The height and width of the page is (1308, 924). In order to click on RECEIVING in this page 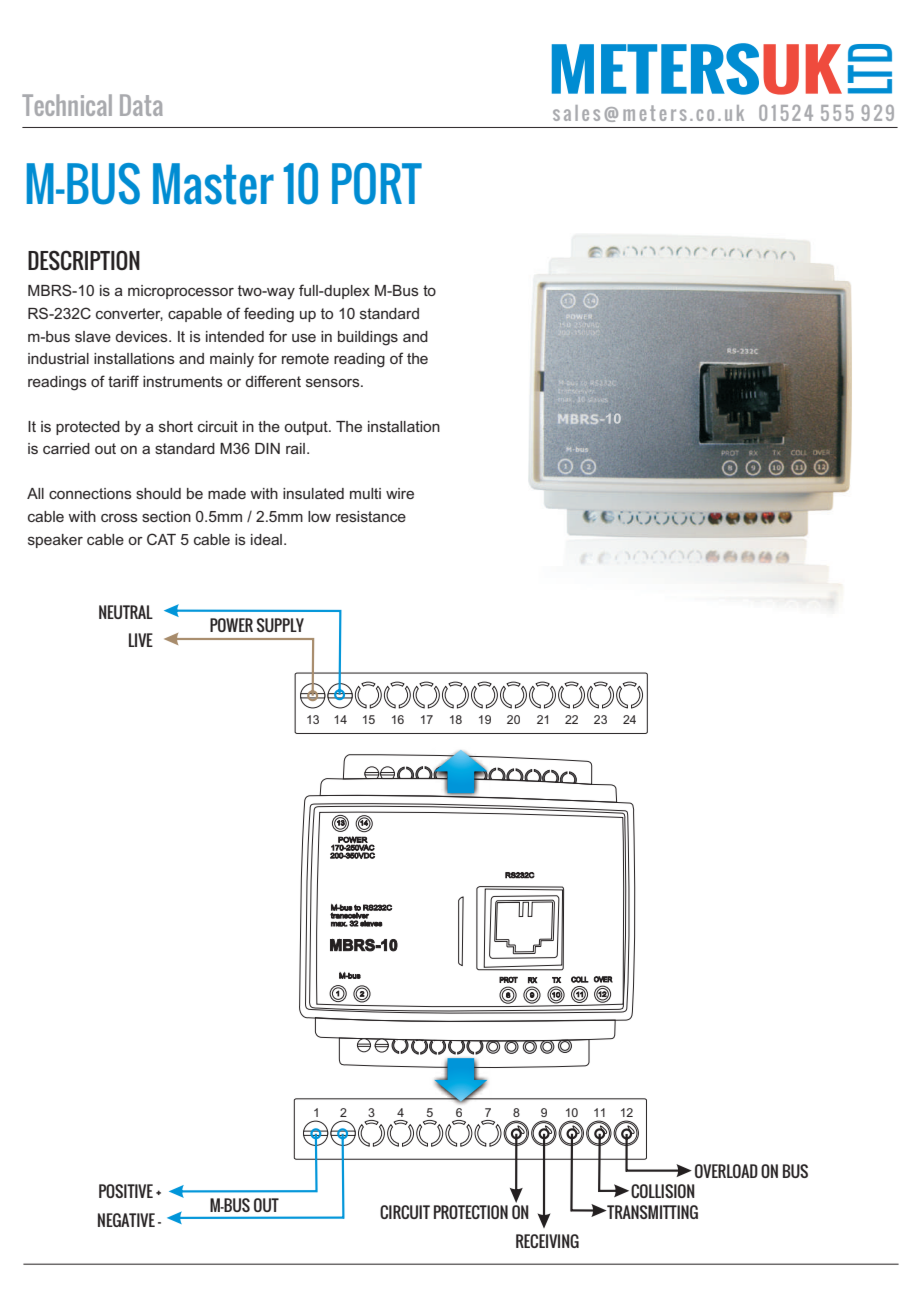, I will do `click(547, 1241)`.
